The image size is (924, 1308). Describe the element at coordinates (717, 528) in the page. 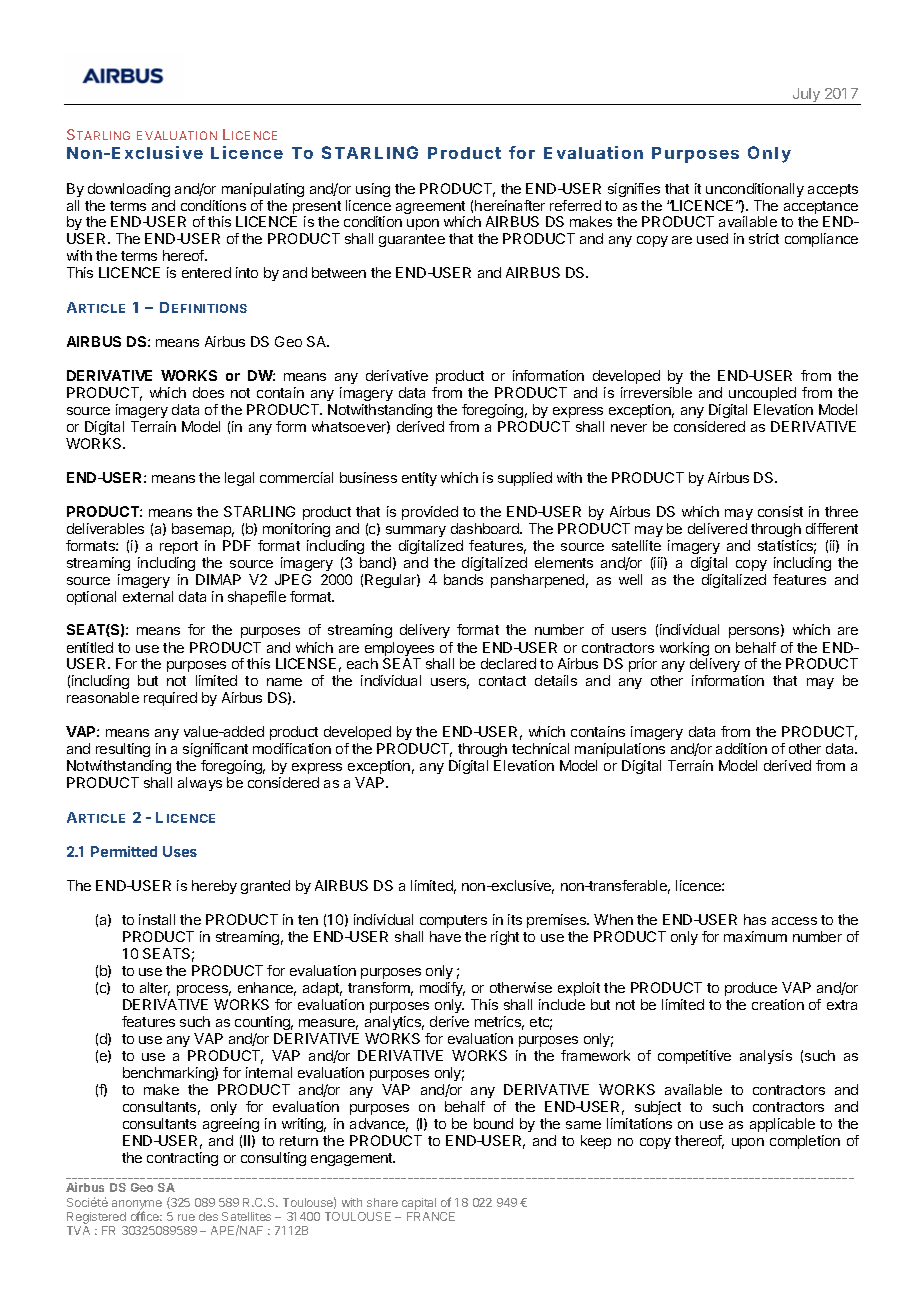

I see `delivered` at that location.
